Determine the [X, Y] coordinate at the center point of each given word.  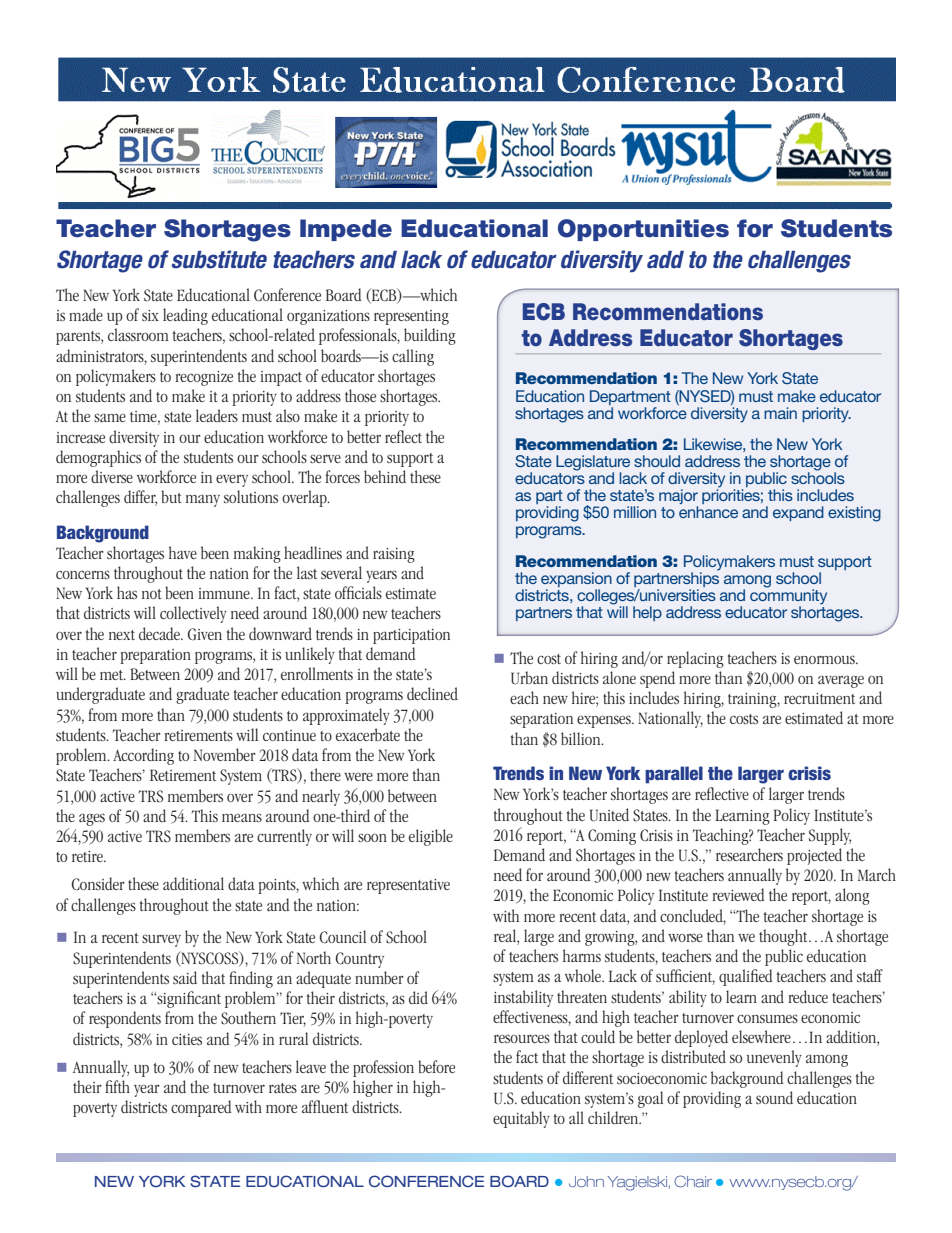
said [185, 977]
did [418, 997]
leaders [217, 415]
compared [201, 1108]
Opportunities [643, 230]
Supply [830, 836]
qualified [746, 977]
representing [411, 317]
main [780, 413]
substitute [219, 259]
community [788, 597]
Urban [529, 678]
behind [385, 476]
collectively [193, 614]
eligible [431, 837]
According [143, 756]
